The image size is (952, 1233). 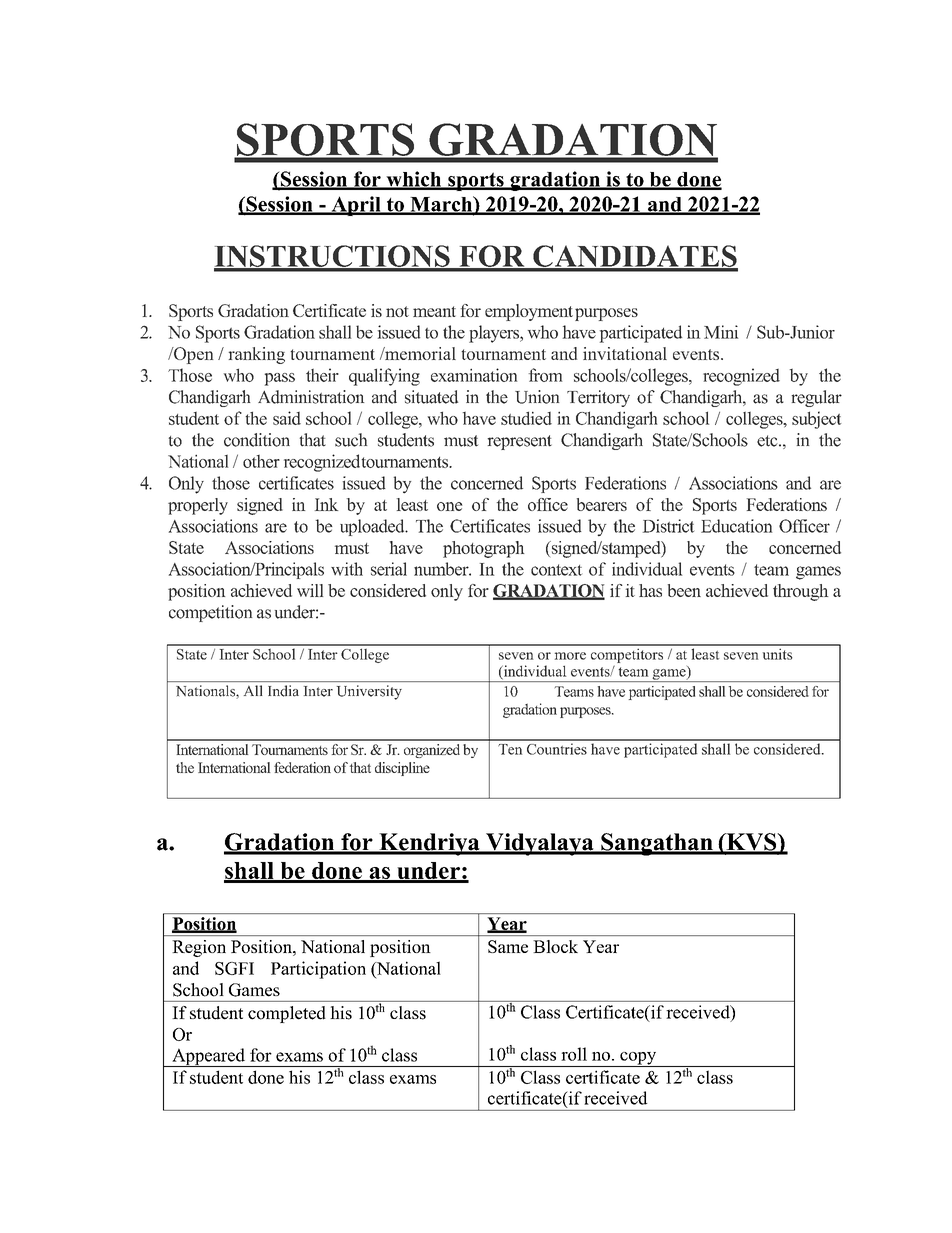 I want to click on Block, so click(x=556, y=946).
